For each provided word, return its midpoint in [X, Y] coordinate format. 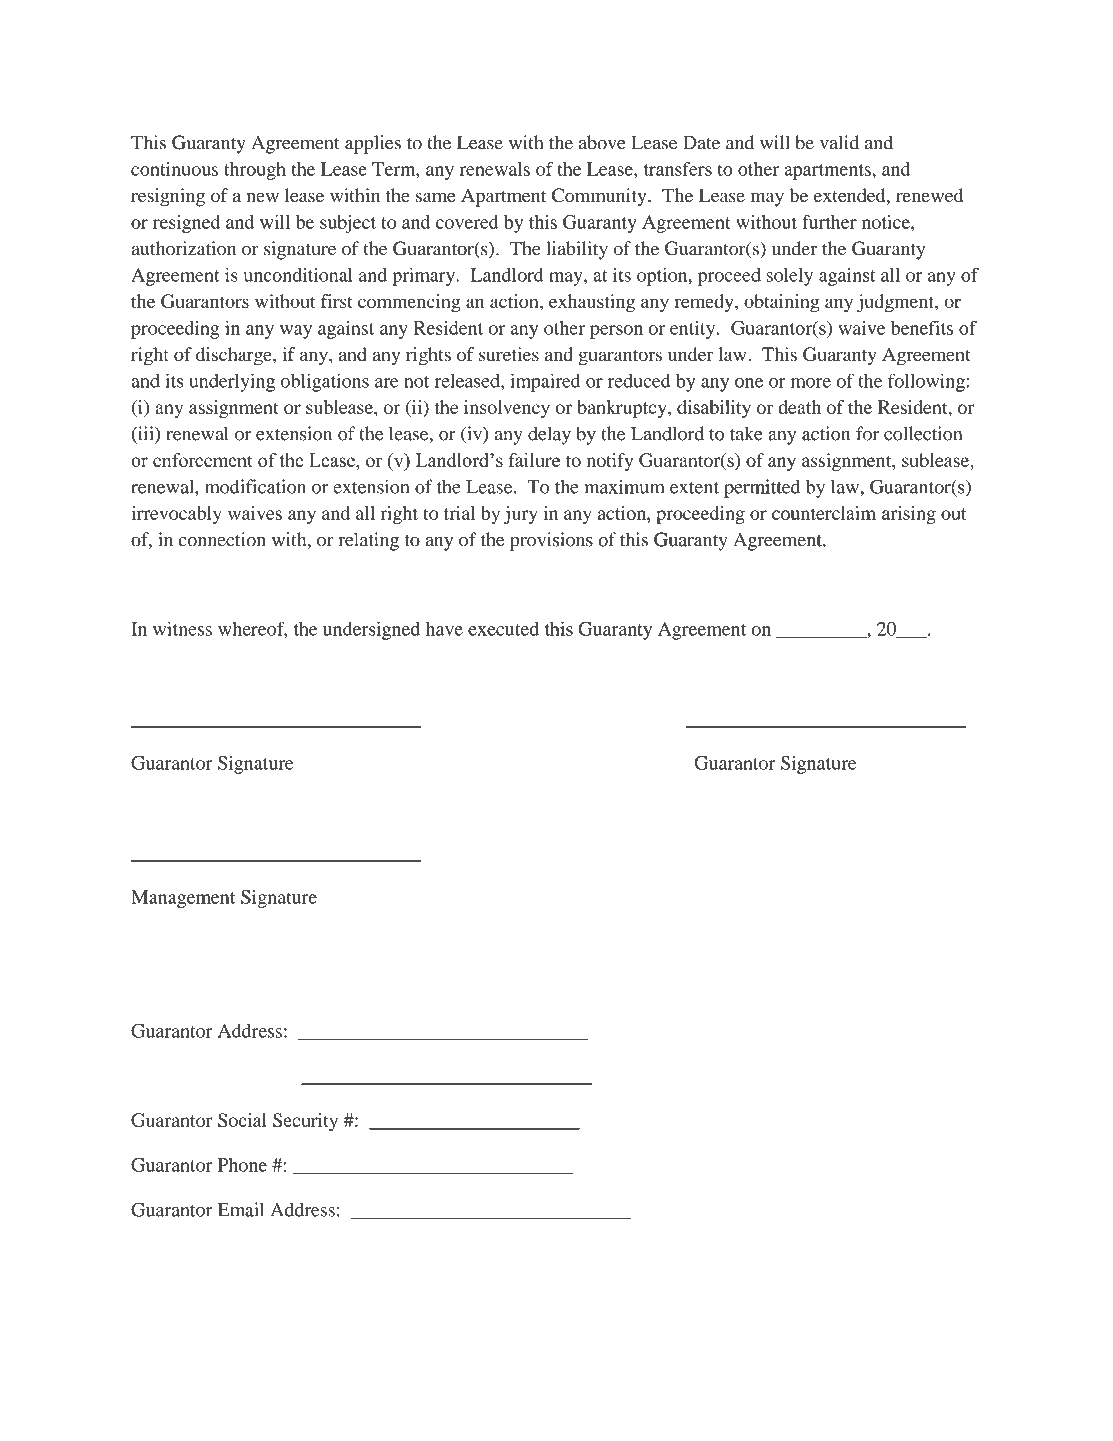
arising [909, 515]
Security [305, 1122]
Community [600, 197]
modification [255, 486]
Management [183, 899]
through [255, 171]
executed [503, 629]
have [444, 629]
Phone [242, 1165]
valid [839, 142]
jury [521, 515]
